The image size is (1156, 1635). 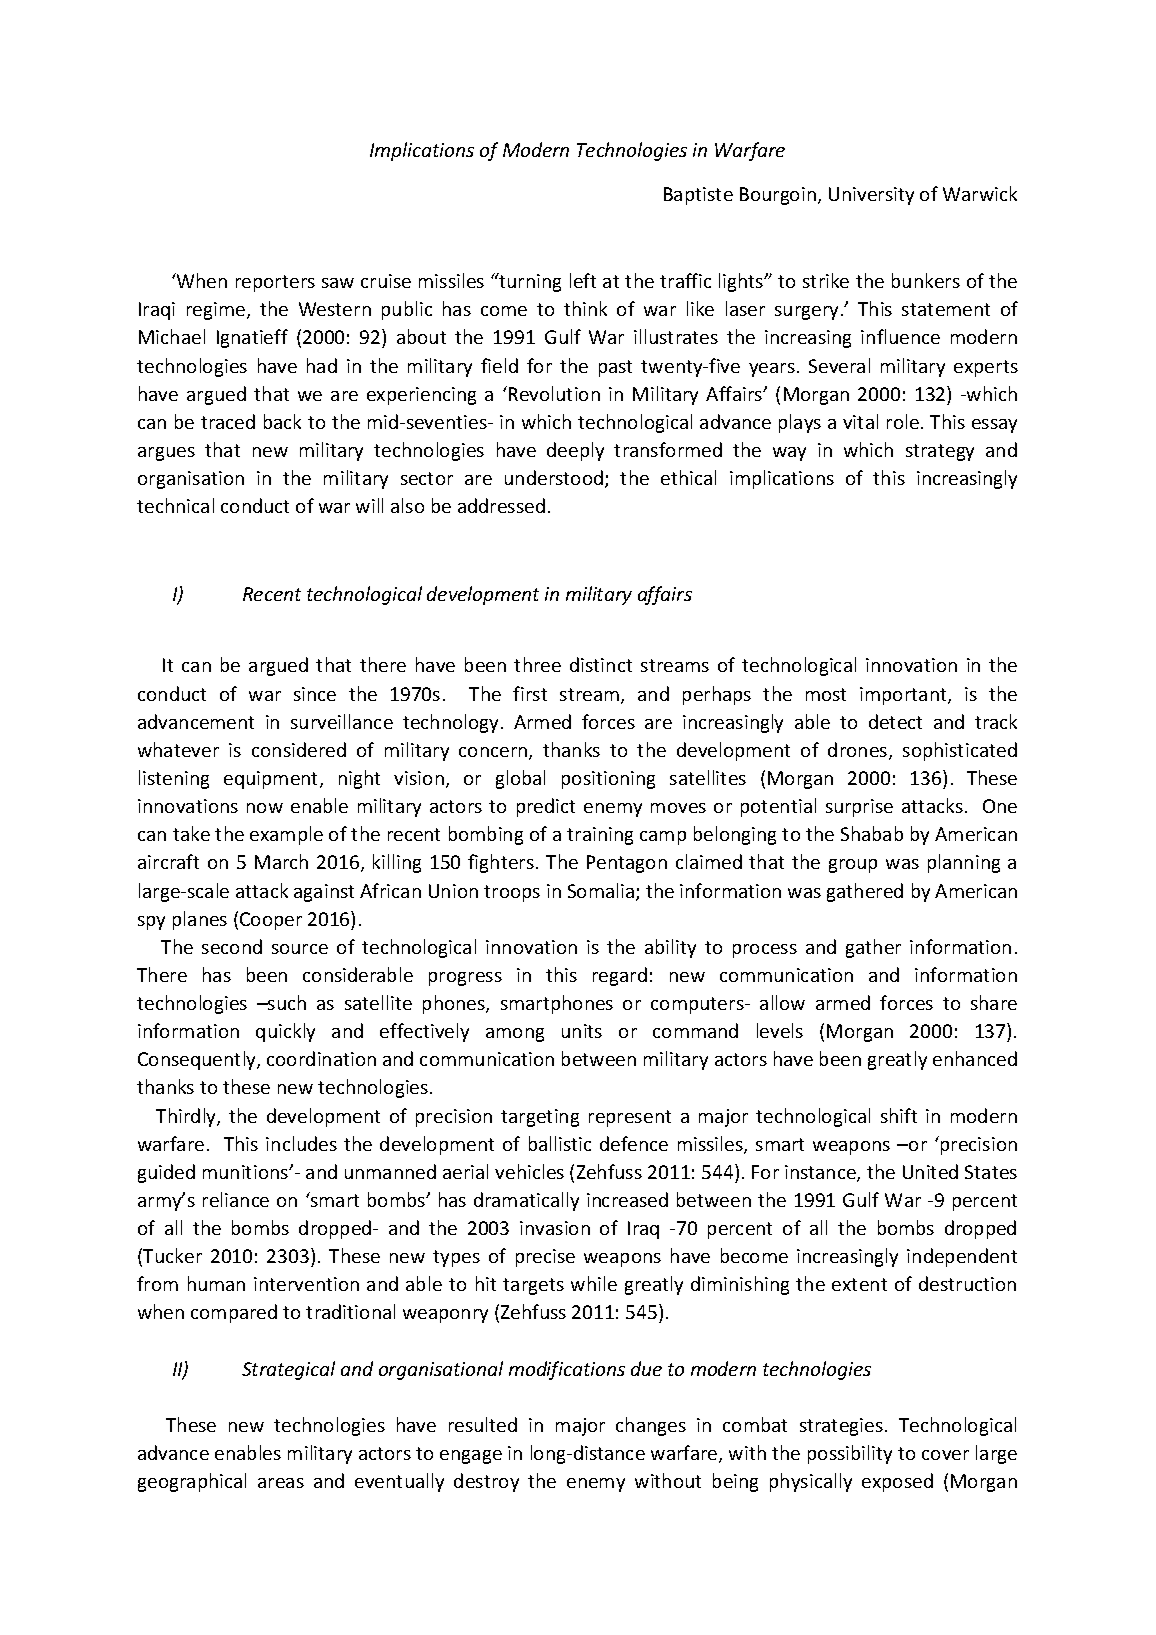 I want to click on reporters, so click(x=275, y=283).
